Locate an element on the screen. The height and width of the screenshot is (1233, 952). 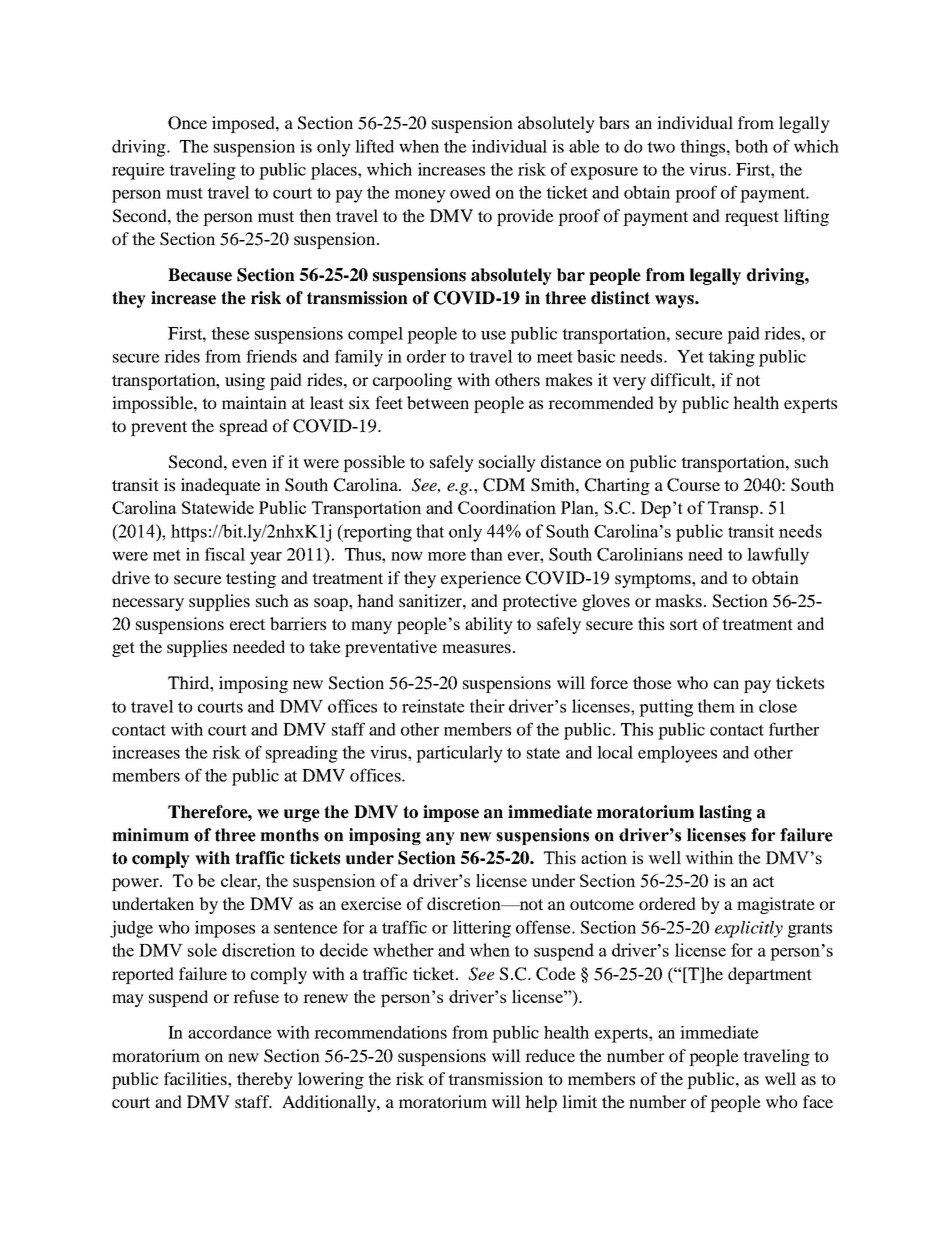
sort is located at coordinates (684, 624).
